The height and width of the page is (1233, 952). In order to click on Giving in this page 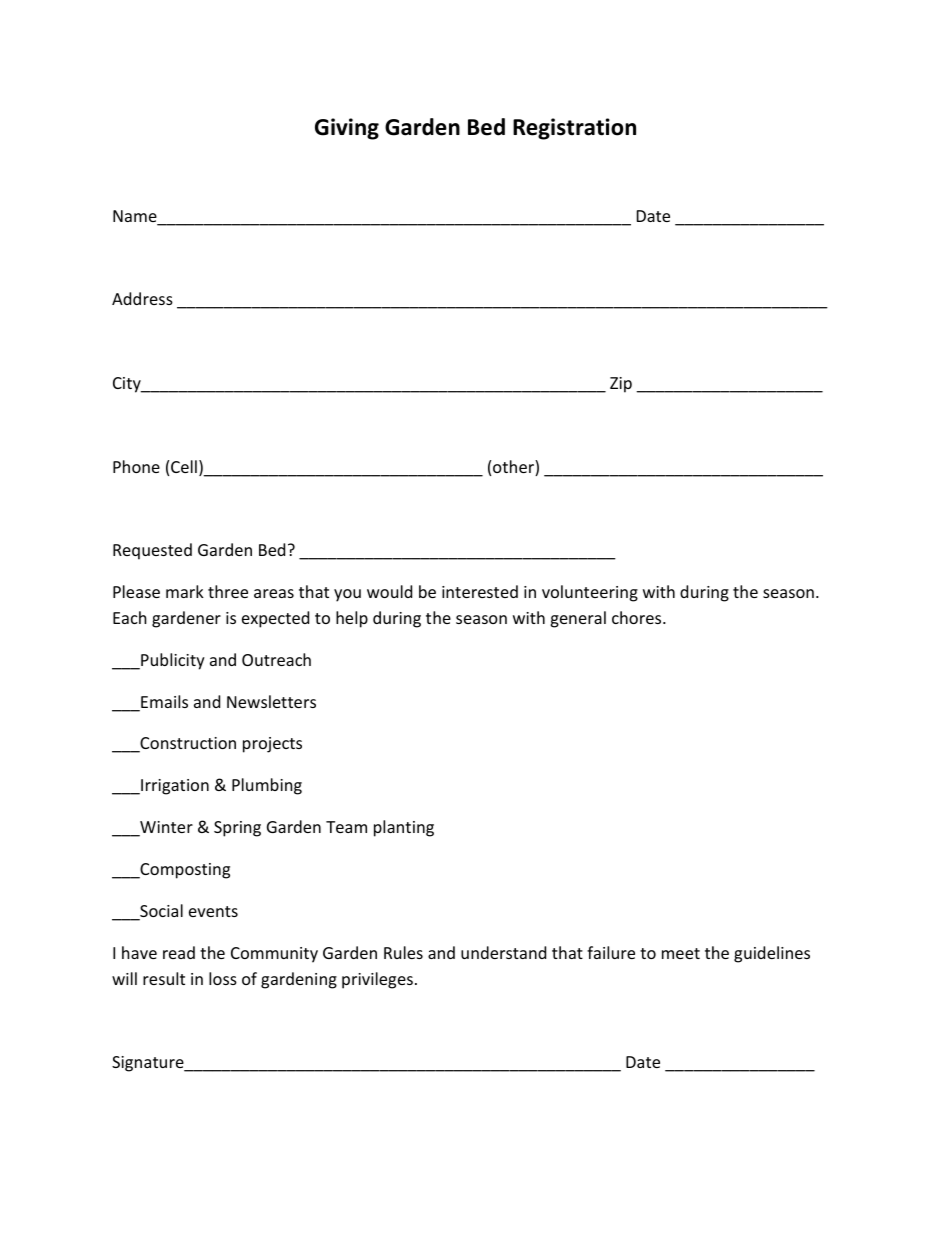, I will do `click(347, 129)`.
